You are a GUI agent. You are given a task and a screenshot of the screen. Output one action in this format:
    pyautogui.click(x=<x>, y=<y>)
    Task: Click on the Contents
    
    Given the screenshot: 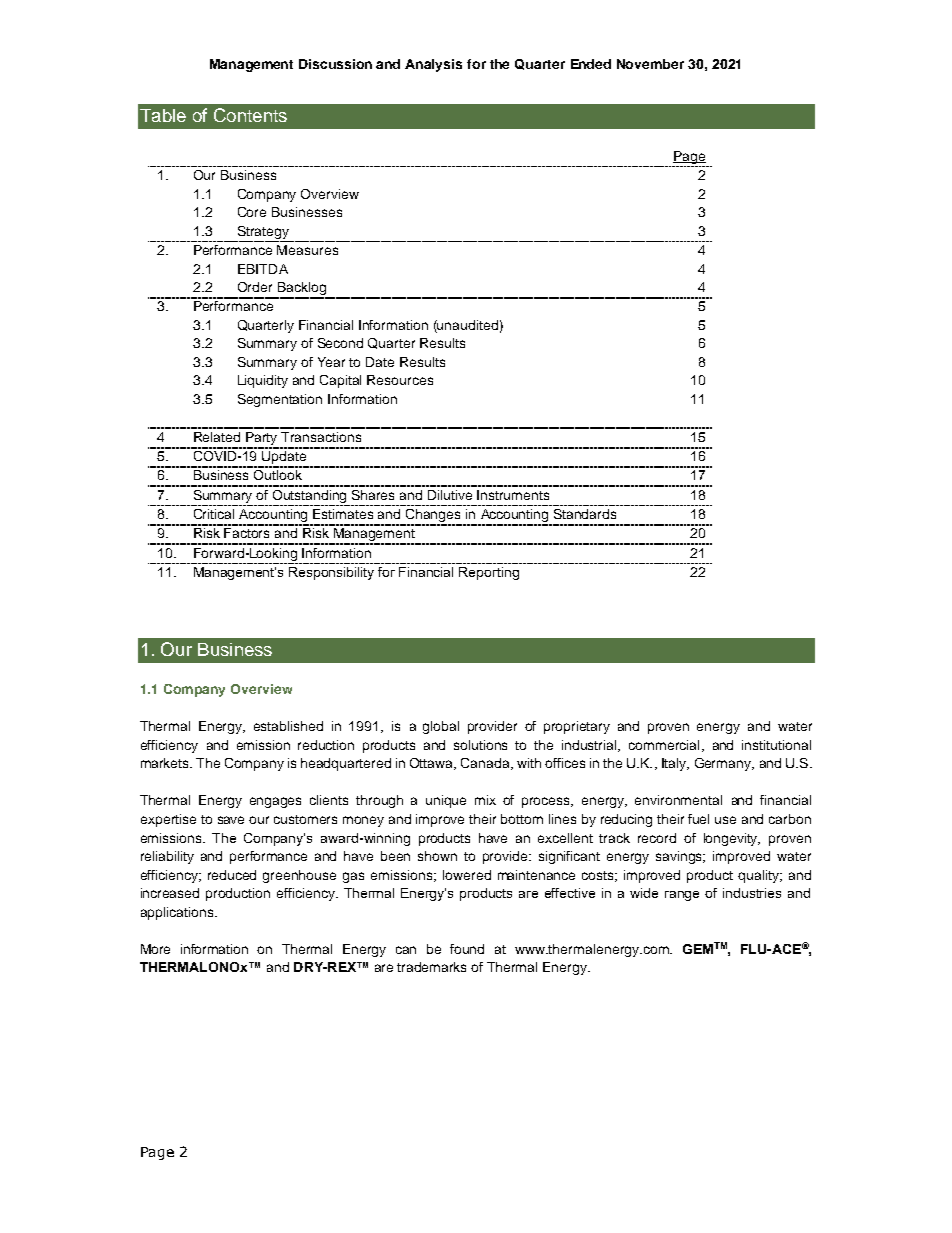 What is the action you would take?
    pyautogui.click(x=250, y=115)
